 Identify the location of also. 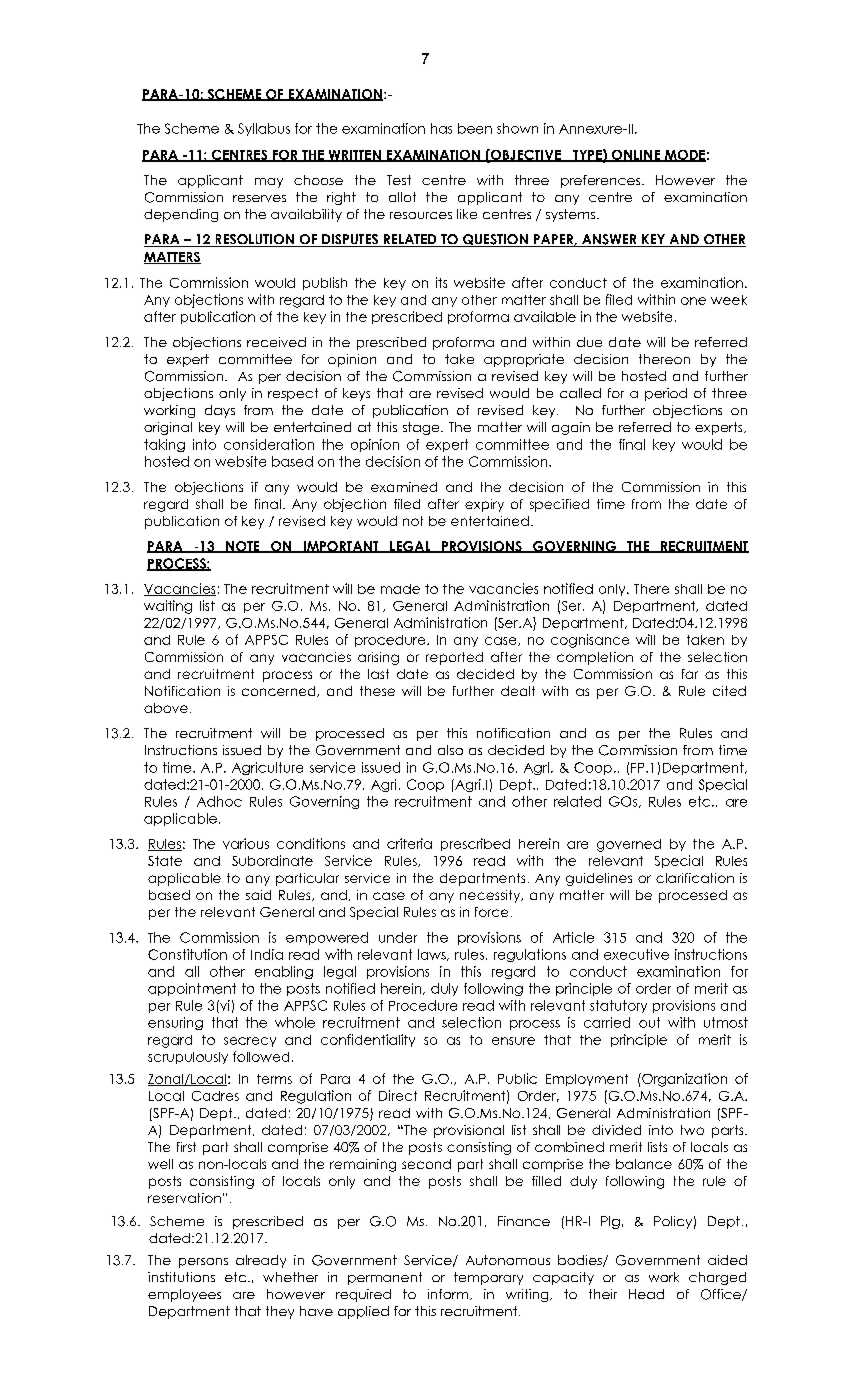
(450, 750).
